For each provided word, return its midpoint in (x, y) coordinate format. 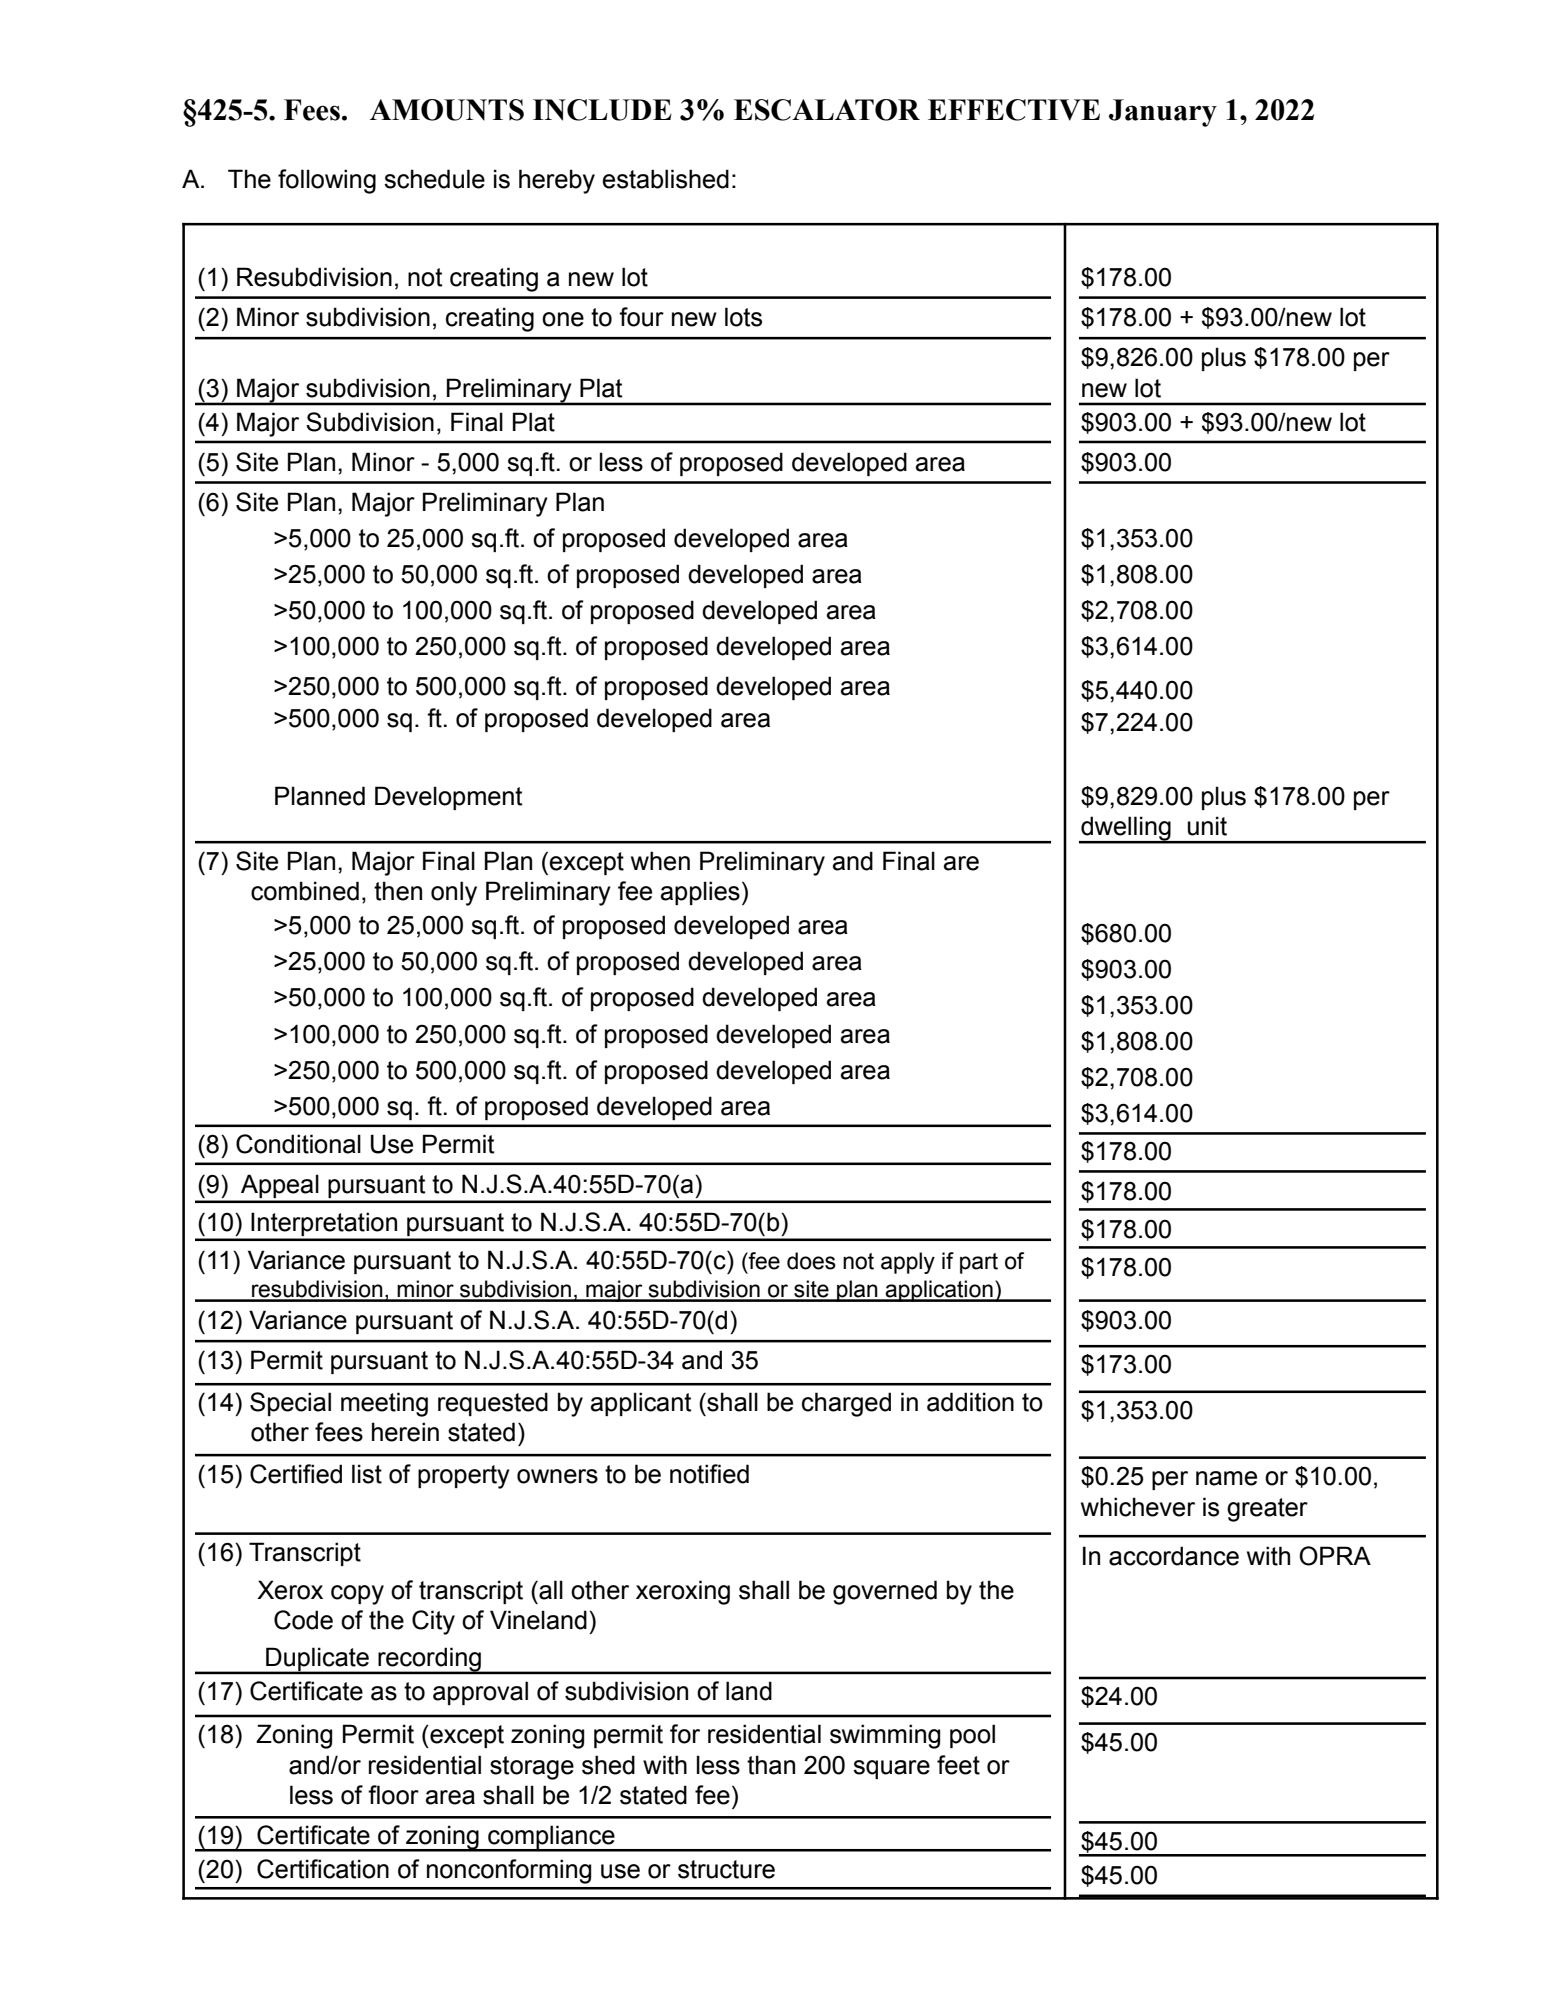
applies (700, 893)
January (1163, 113)
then (398, 891)
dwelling (1126, 829)
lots (743, 317)
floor (393, 1795)
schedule (434, 179)
